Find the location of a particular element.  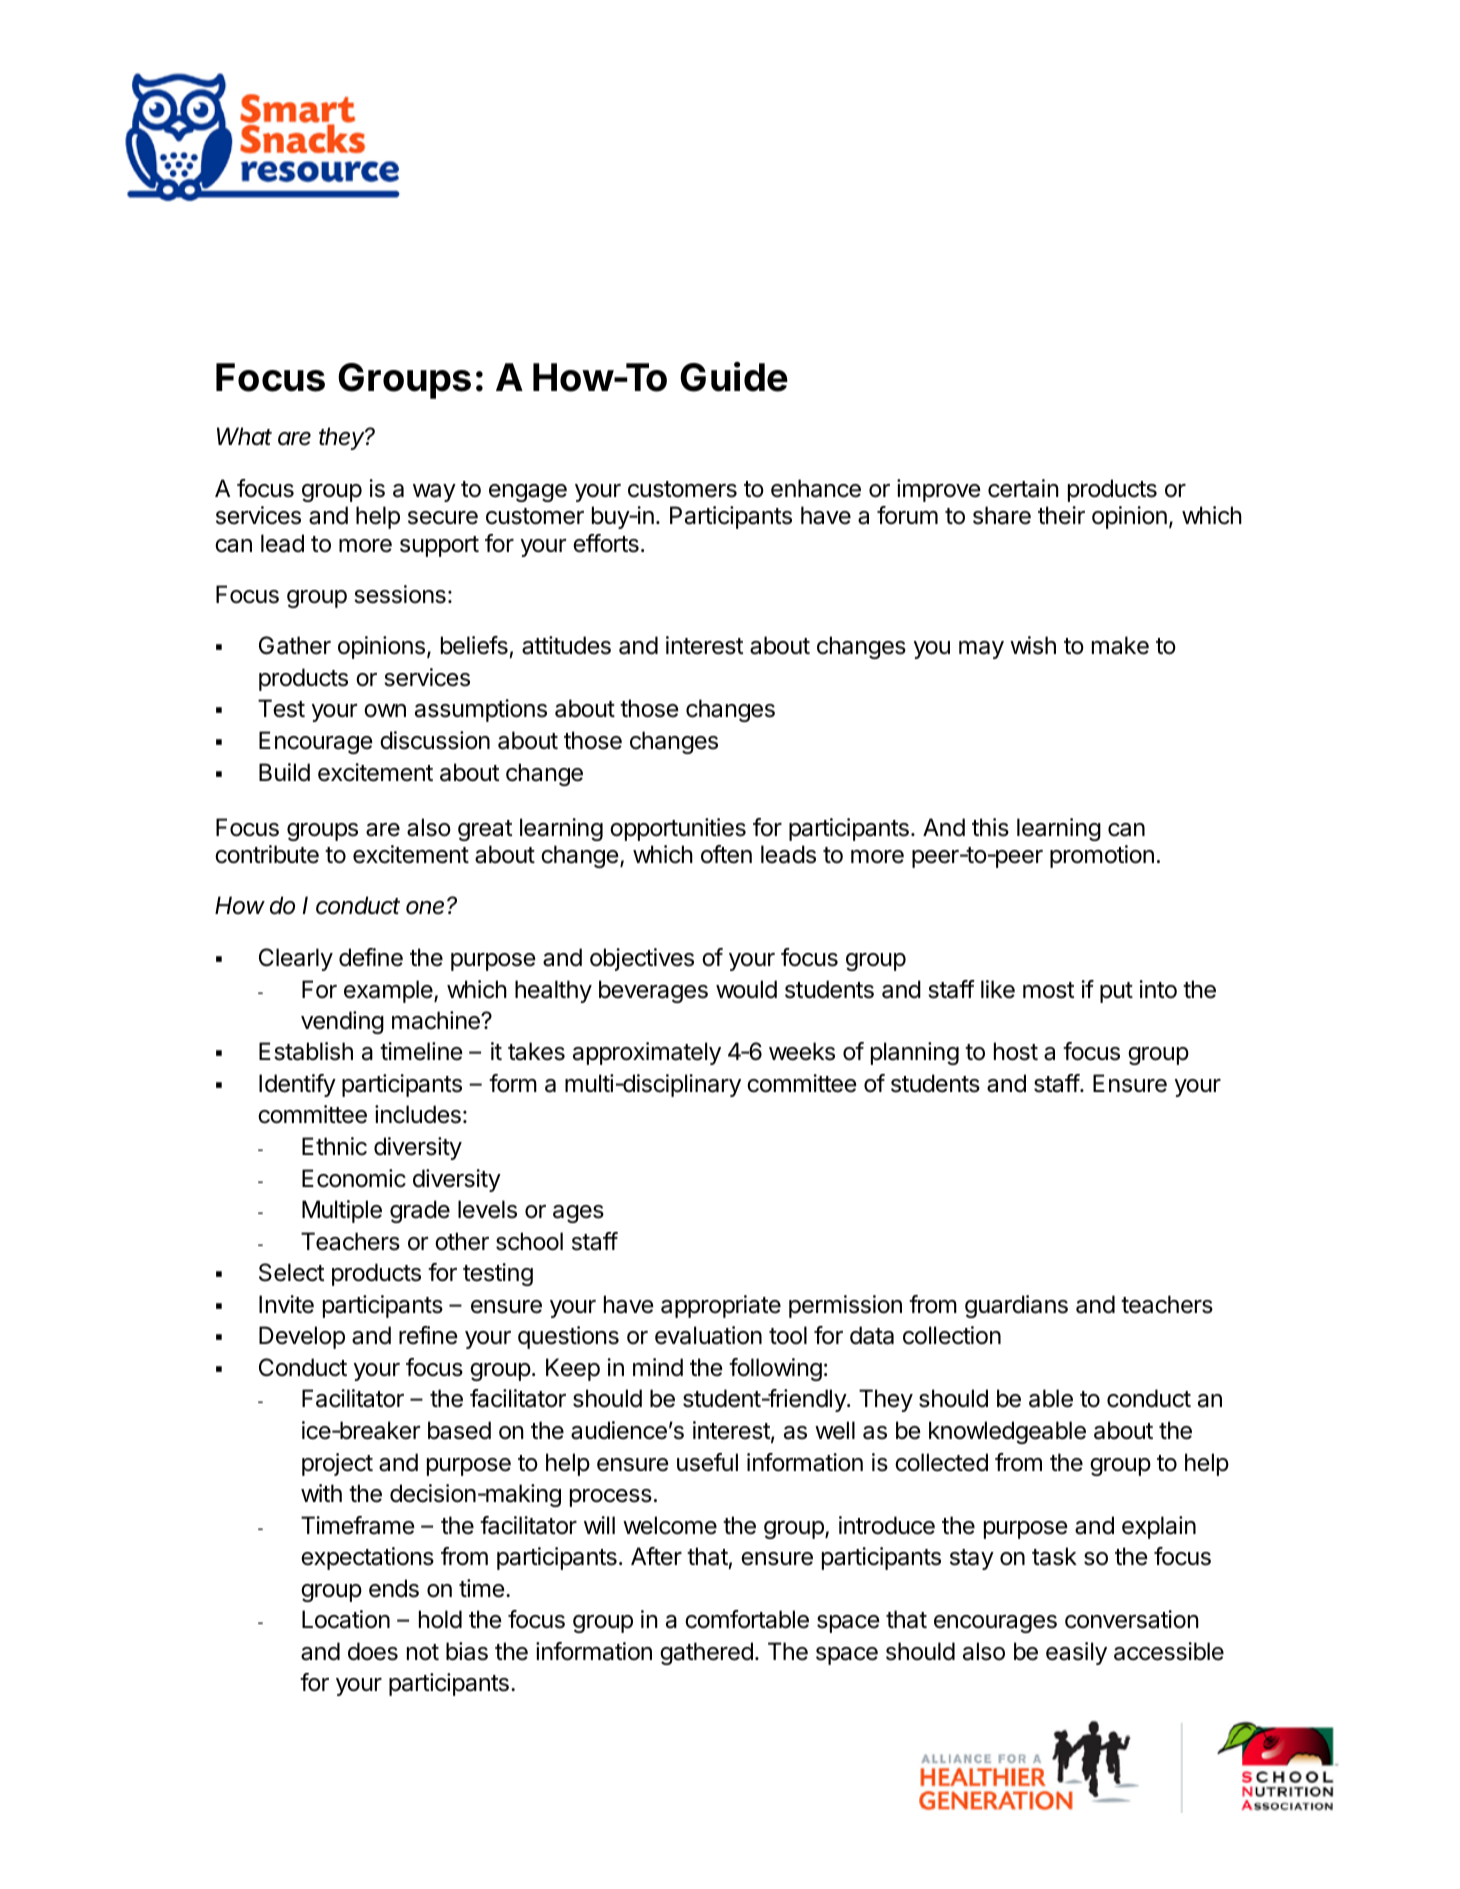

guardians is located at coordinates (1016, 1306).
